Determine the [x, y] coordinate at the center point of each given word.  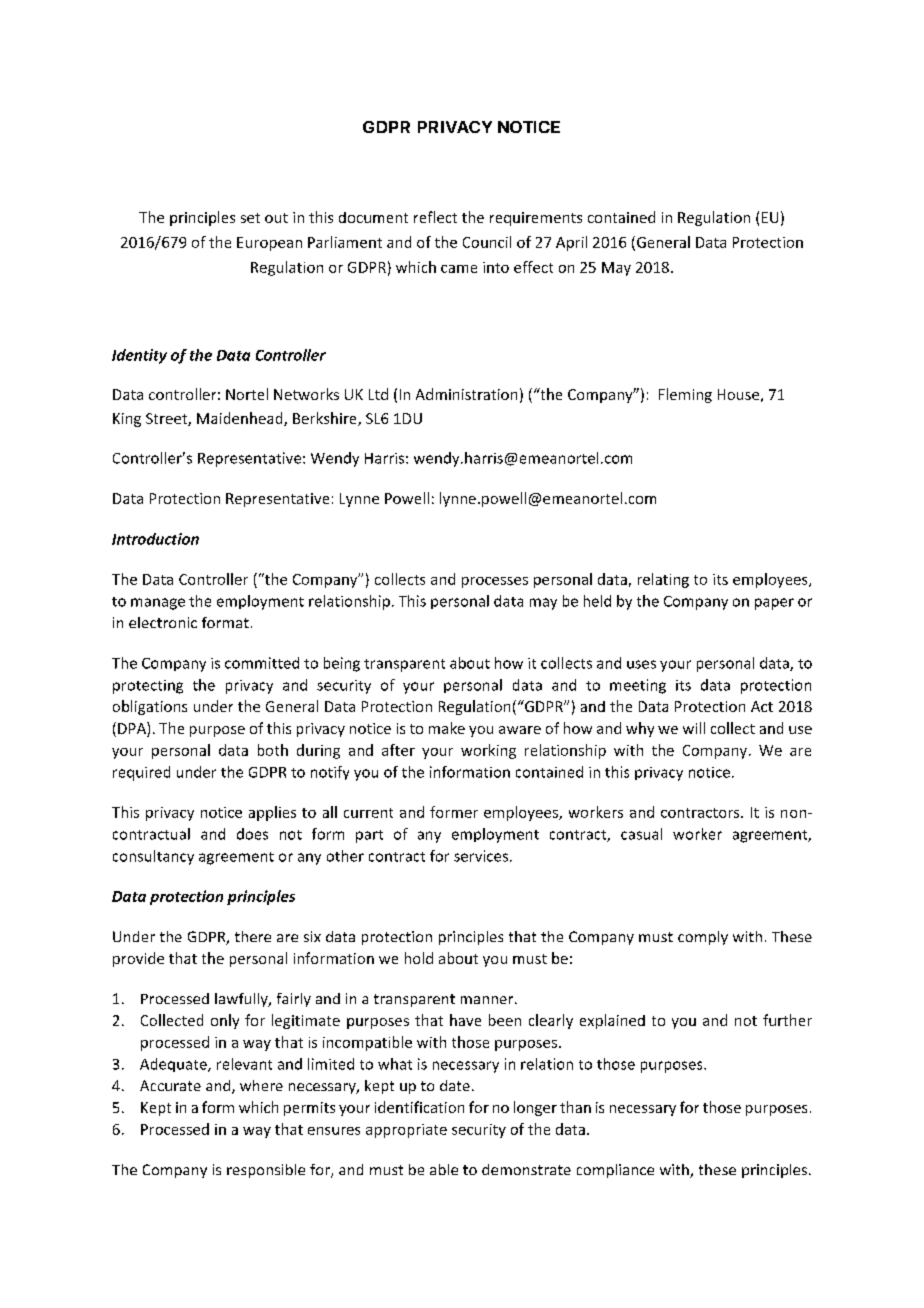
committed [262, 663]
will [694, 728]
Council [487, 242]
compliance [615, 1171]
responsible [266, 1171]
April [571, 243]
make [447, 728]
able [444, 1169]
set [250, 218]
